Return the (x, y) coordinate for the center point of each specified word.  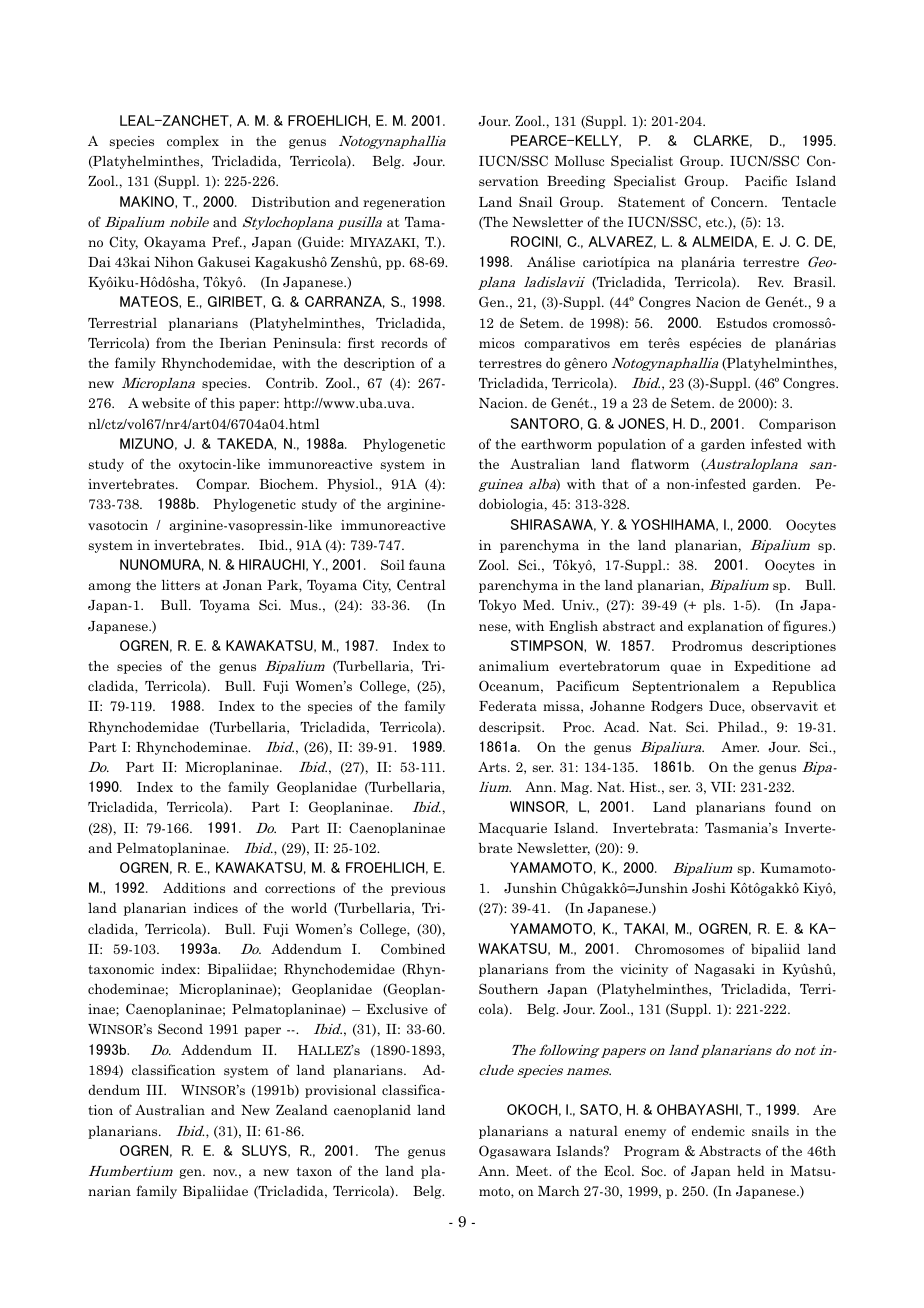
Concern (738, 202)
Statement (651, 201)
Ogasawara (515, 1152)
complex (193, 142)
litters (181, 585)
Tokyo (497, 606)
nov (225, 1172)
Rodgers (677, 707)
